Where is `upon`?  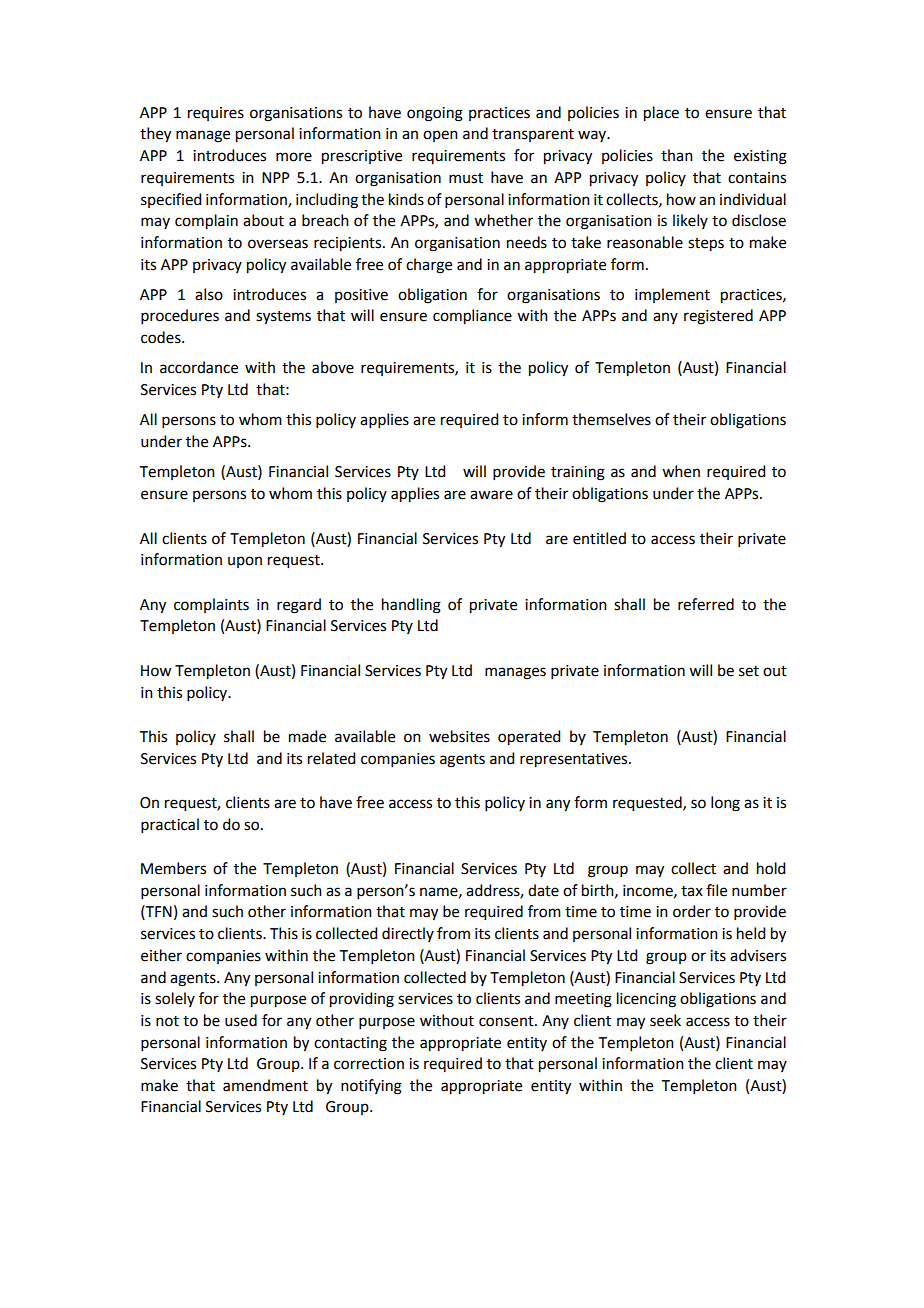
upon is located at coordinates (245, 562).
